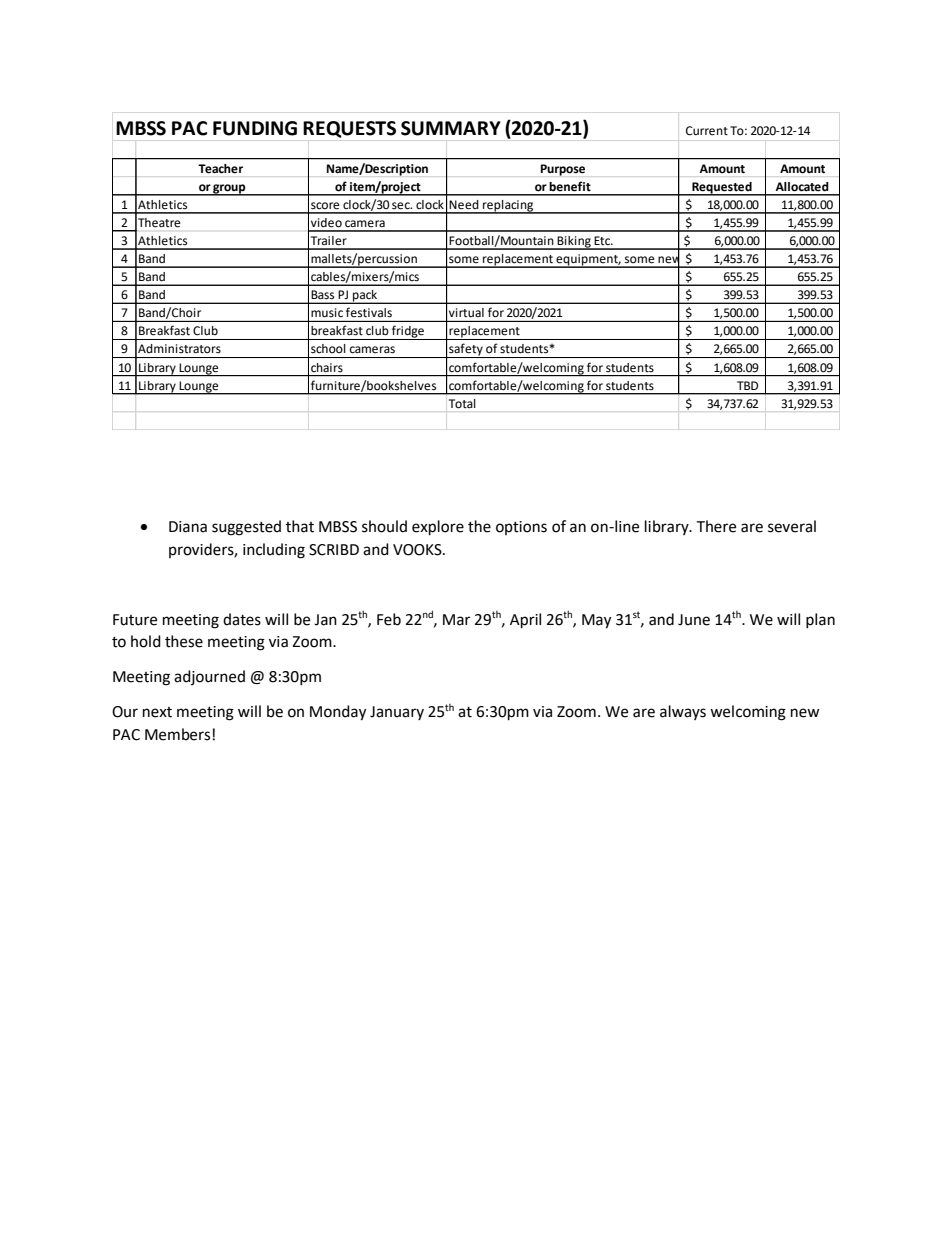  Describe the element at coordinates (188, 527) in the screenshot. I see `Diana` at that location.
